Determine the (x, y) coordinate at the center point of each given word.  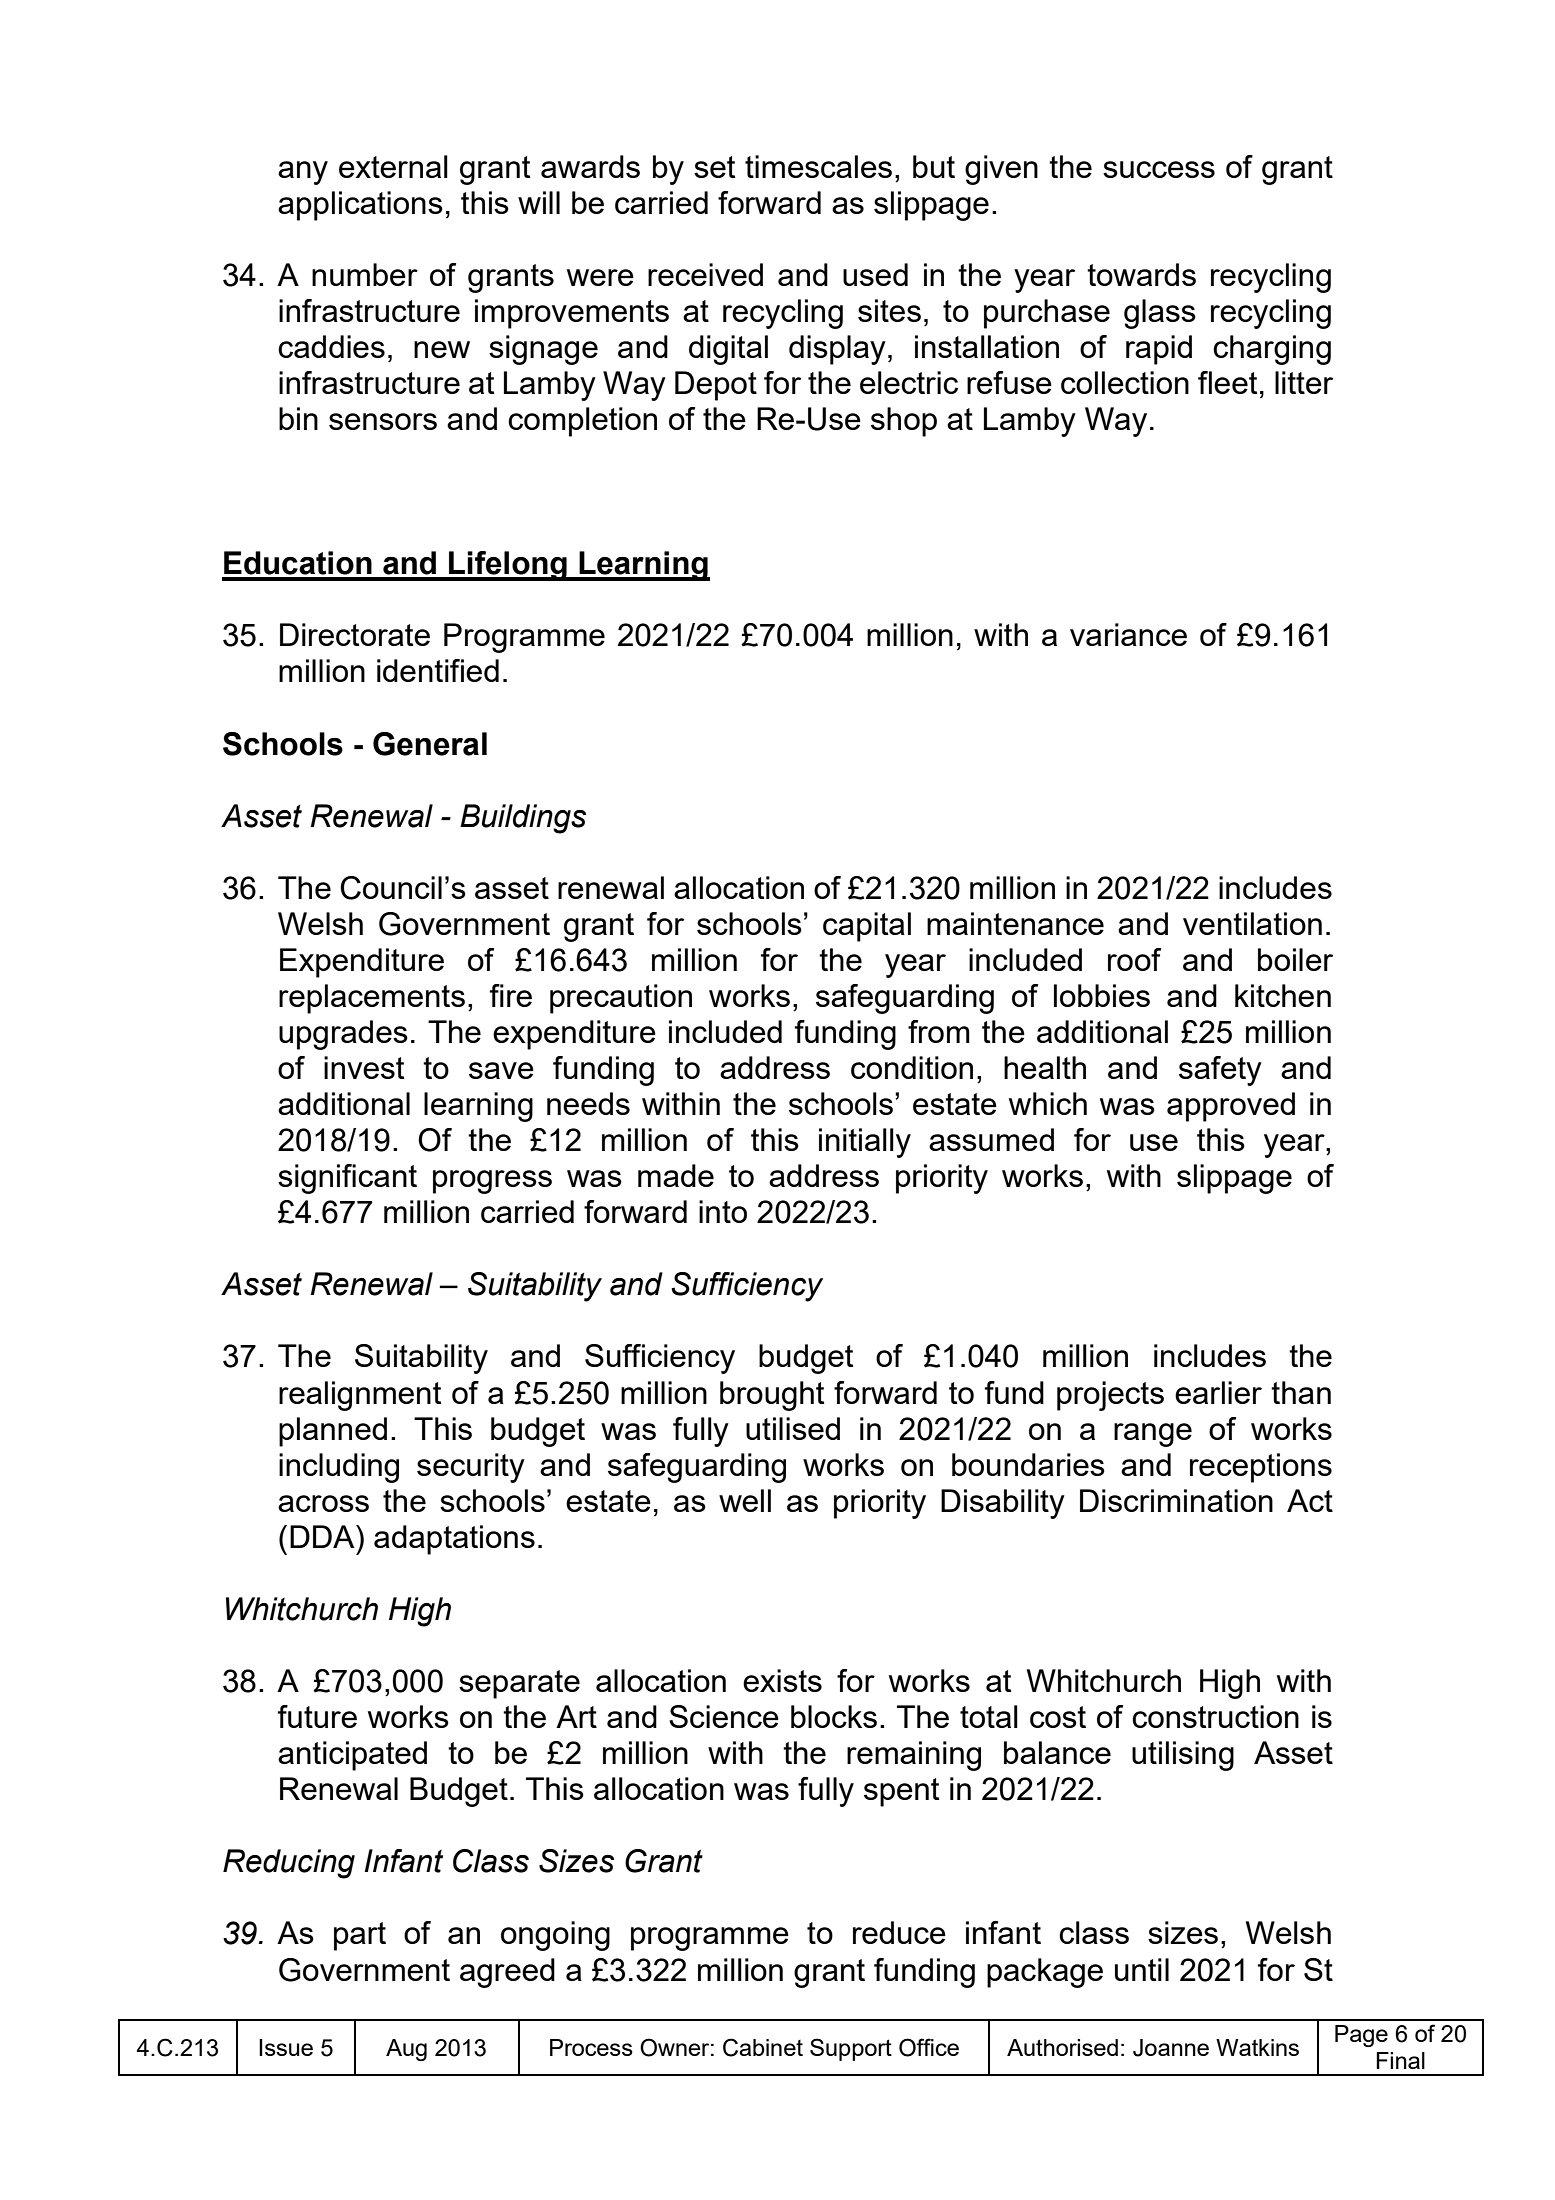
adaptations (454, 1540)
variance (1128, 634)
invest (364, 1067)
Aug (406, 2050)
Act (1310, 1500)
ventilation (1252, 923)
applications (360, 206)
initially (865, 1143)
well (745, 1500)
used (875, 274)
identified (438, 670)
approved (1231, 1107)
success (1159, 169)
